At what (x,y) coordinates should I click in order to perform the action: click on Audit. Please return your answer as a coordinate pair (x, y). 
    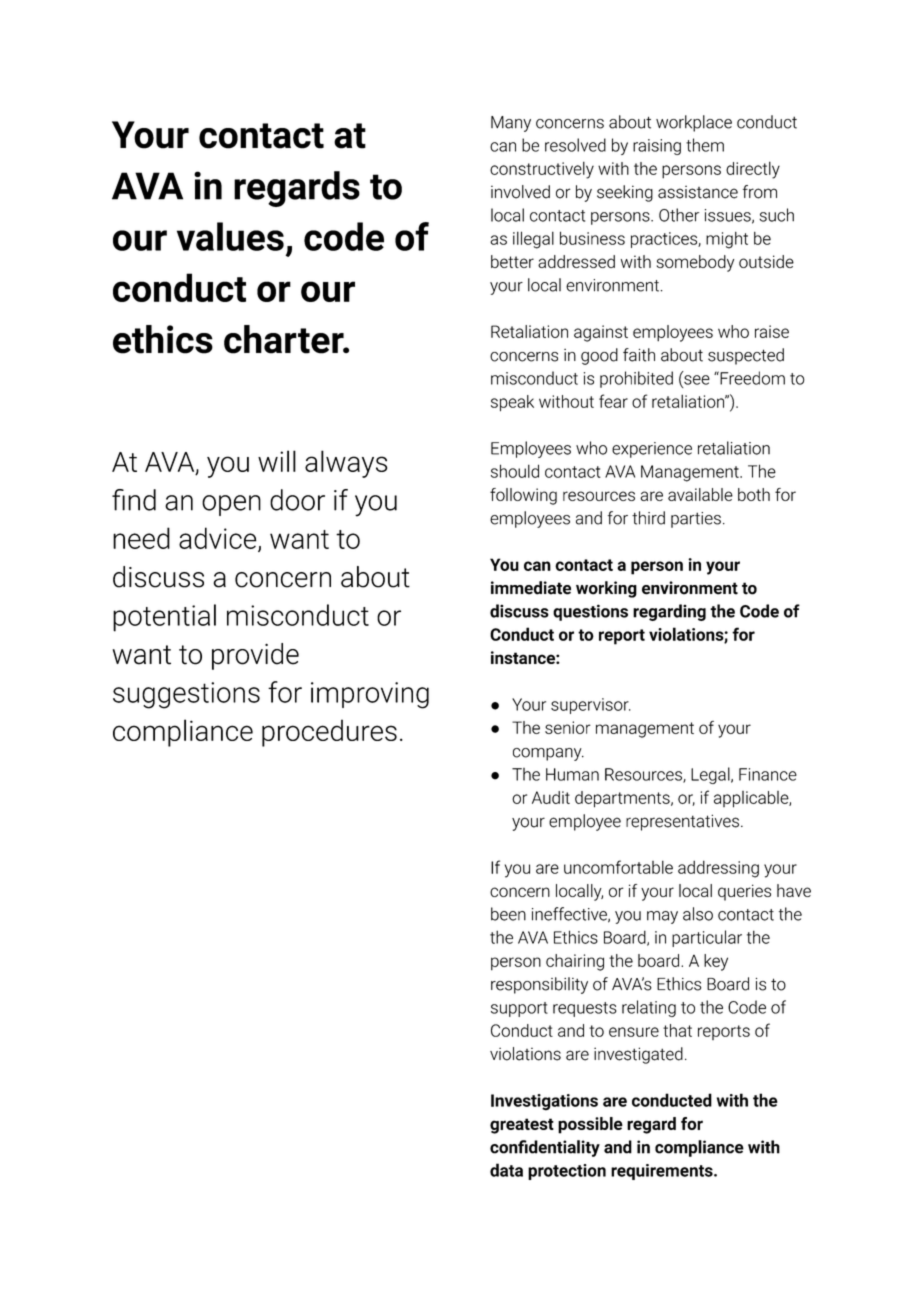
    Looking at the image, I should click on (551, 797).
